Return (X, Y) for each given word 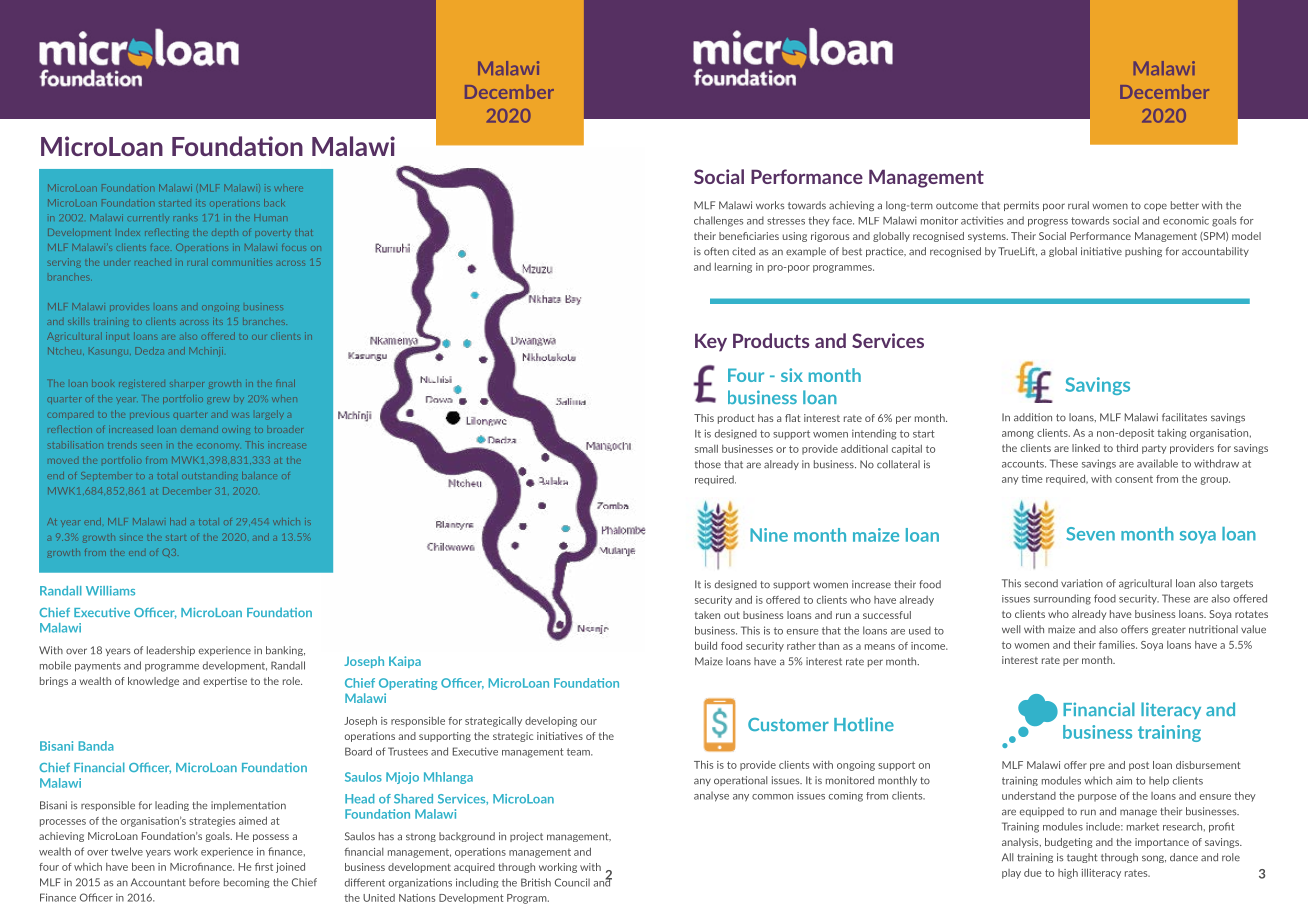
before (204, 882)
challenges (718, 221)
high (1068, 873)
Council (572, 882)
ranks (186, 217)
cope (1155, 207)
